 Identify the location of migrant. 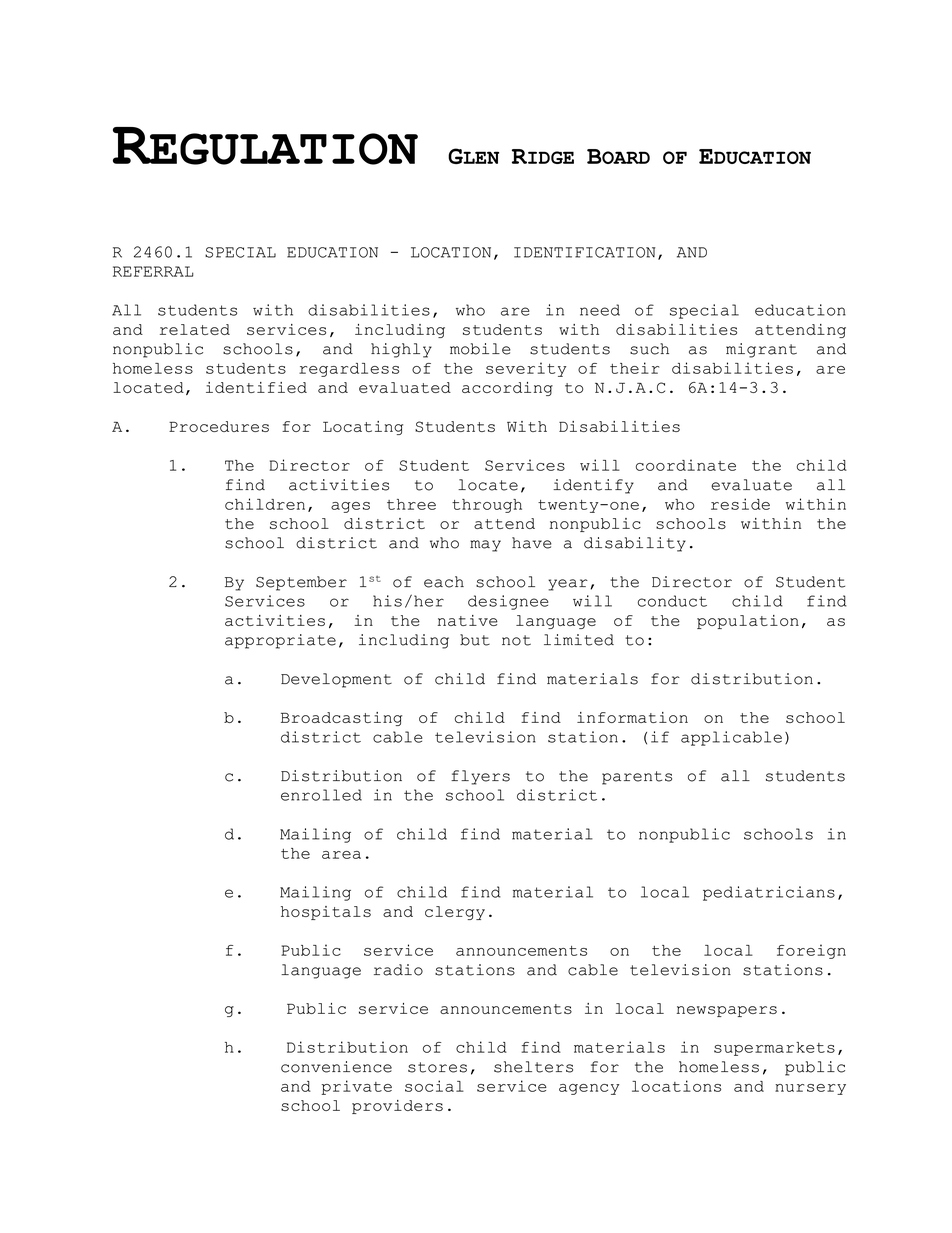
(761, 350).
